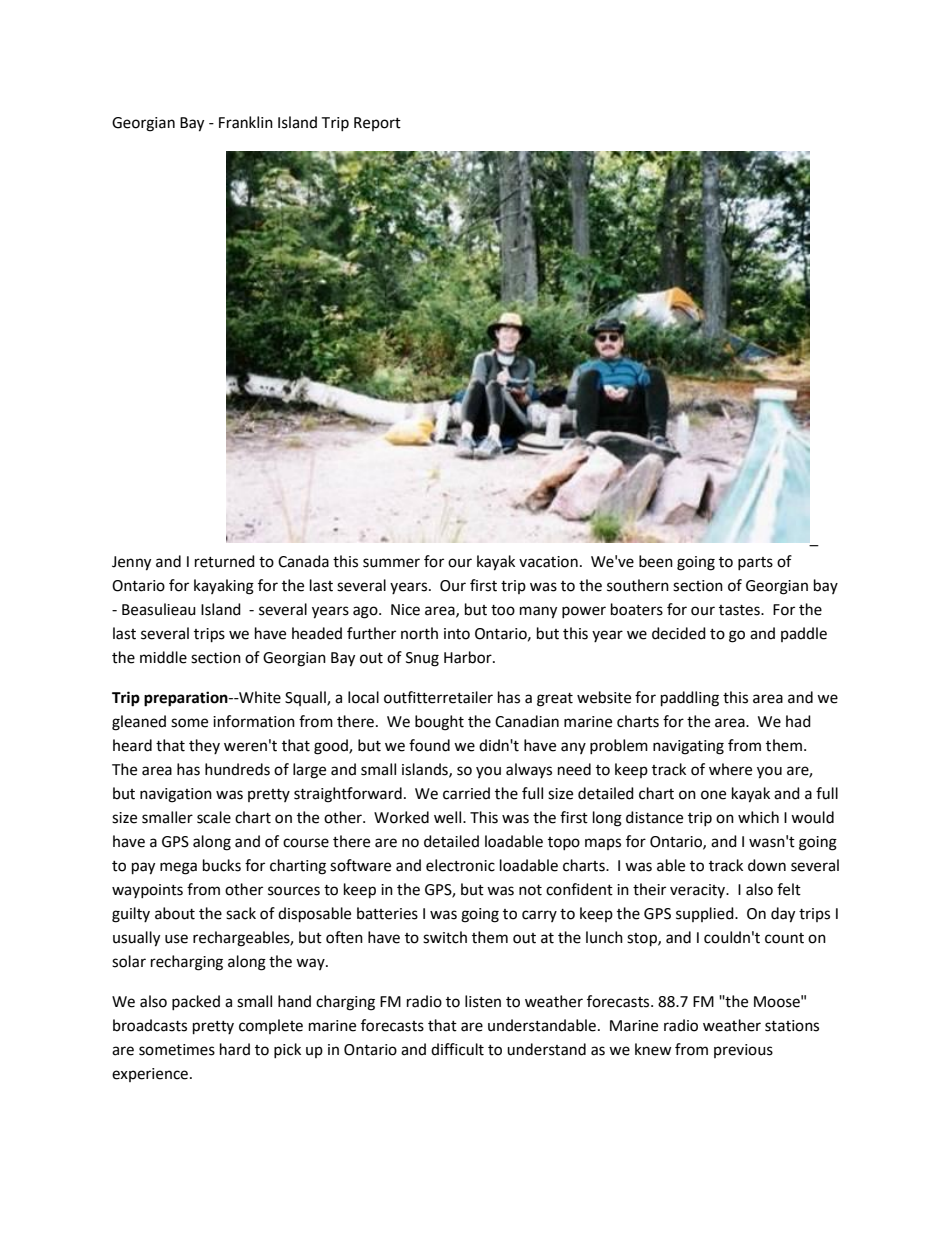  I want to click on they, so click(204, 746).
